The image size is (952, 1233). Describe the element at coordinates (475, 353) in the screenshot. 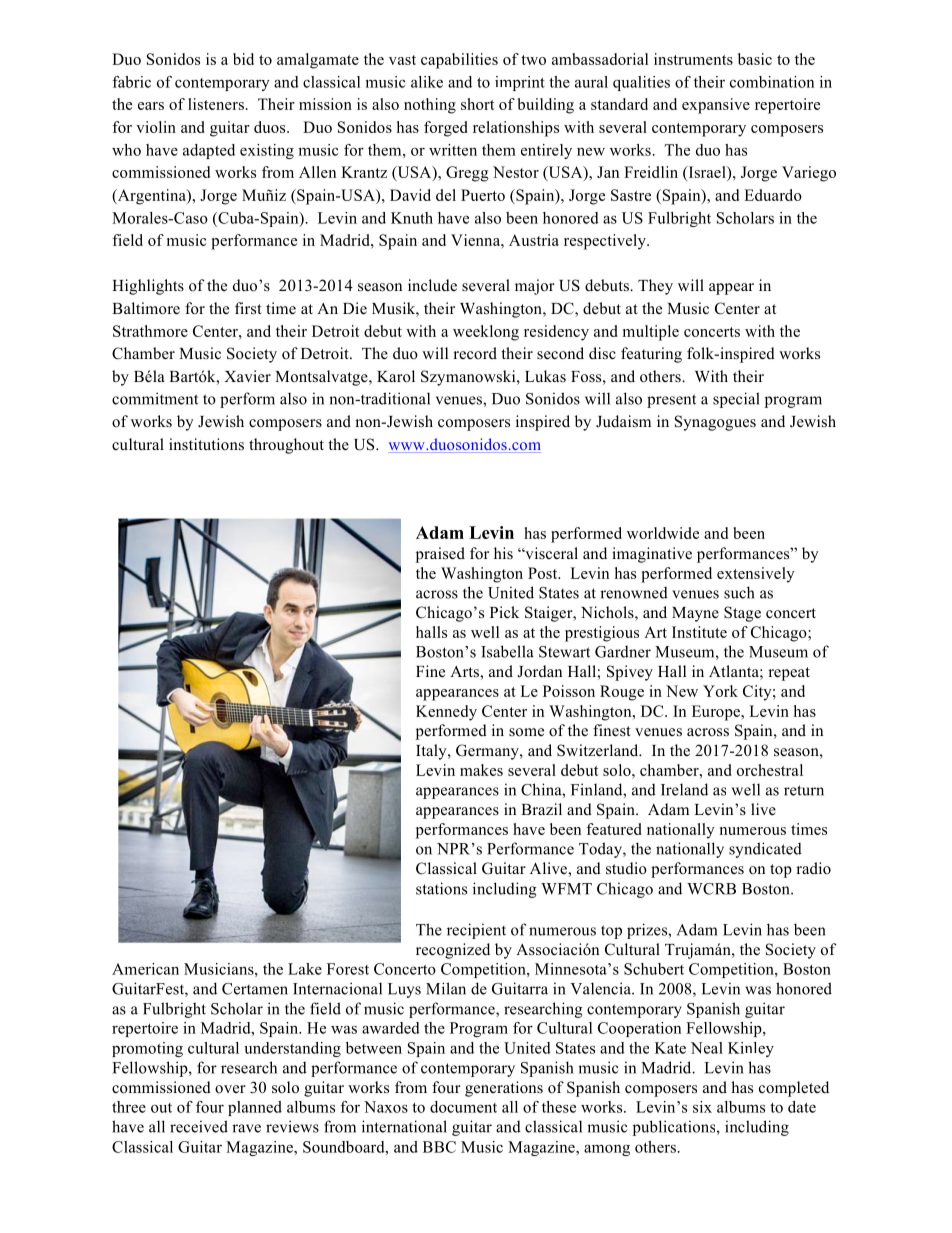

I see `record` at that location.
